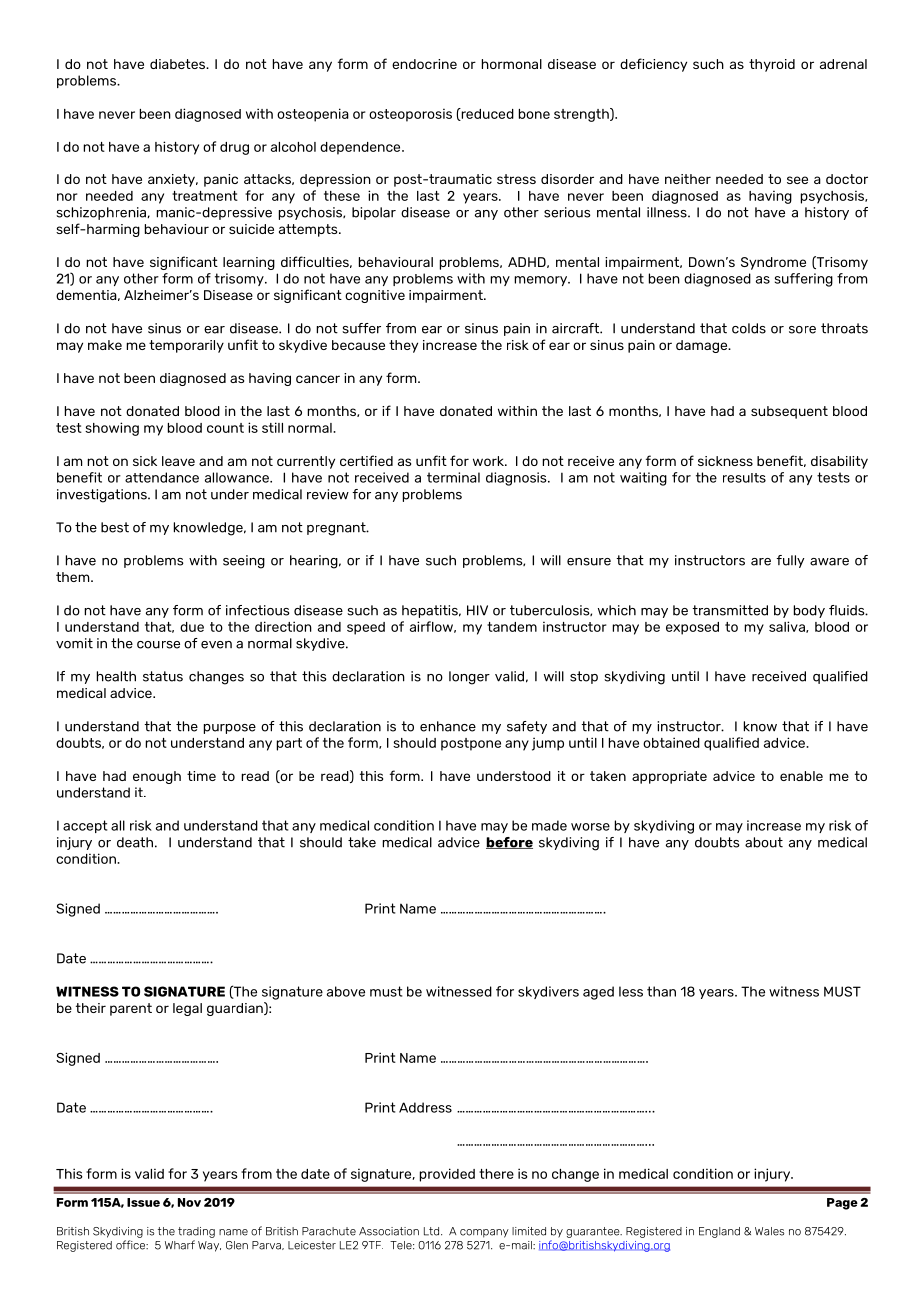 The image size is (924, 1307). Describe the element at coordinates (157, 777) in the page. I see `enough` at that location.
